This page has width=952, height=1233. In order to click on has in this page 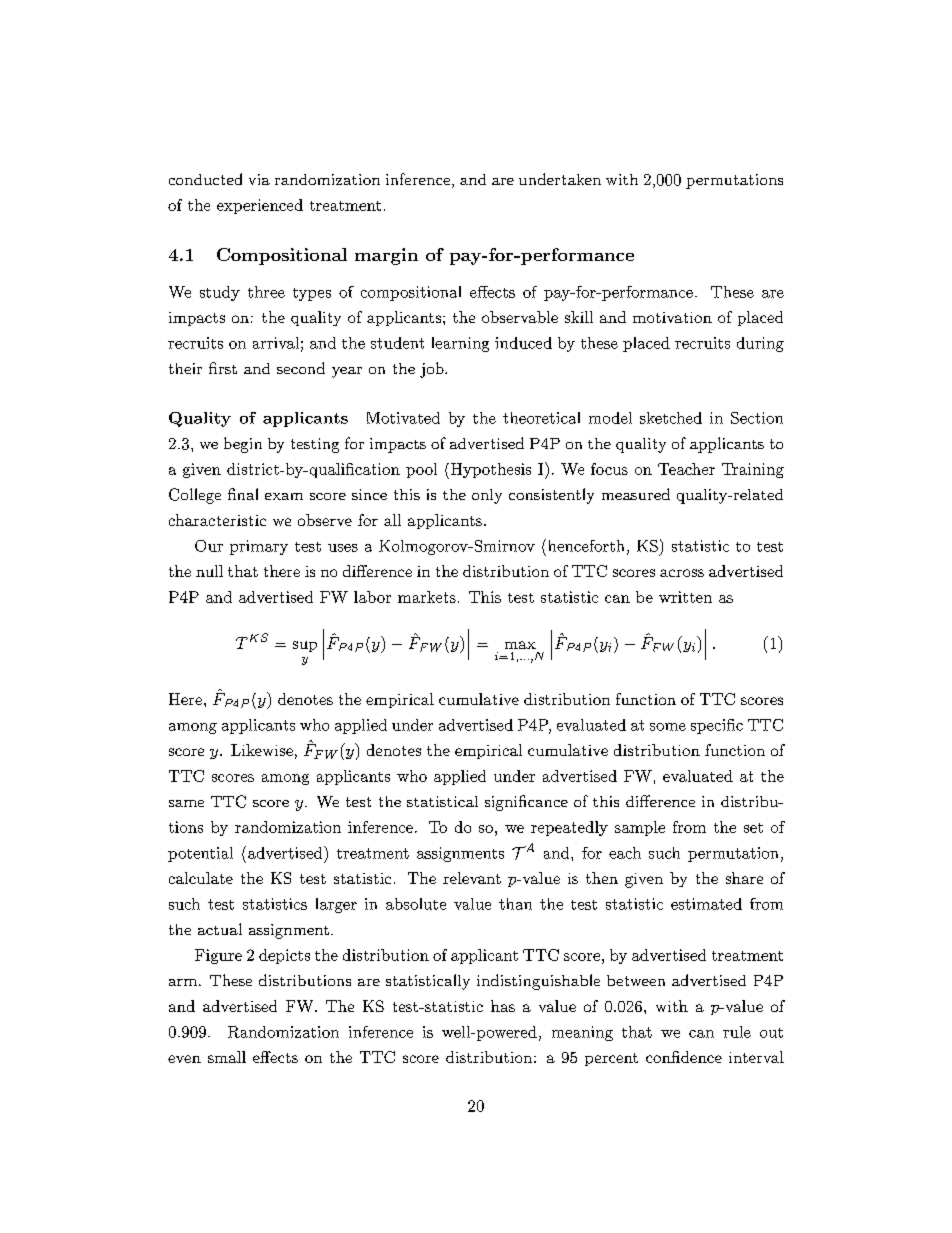, I will do `click(503, 1006)`.
